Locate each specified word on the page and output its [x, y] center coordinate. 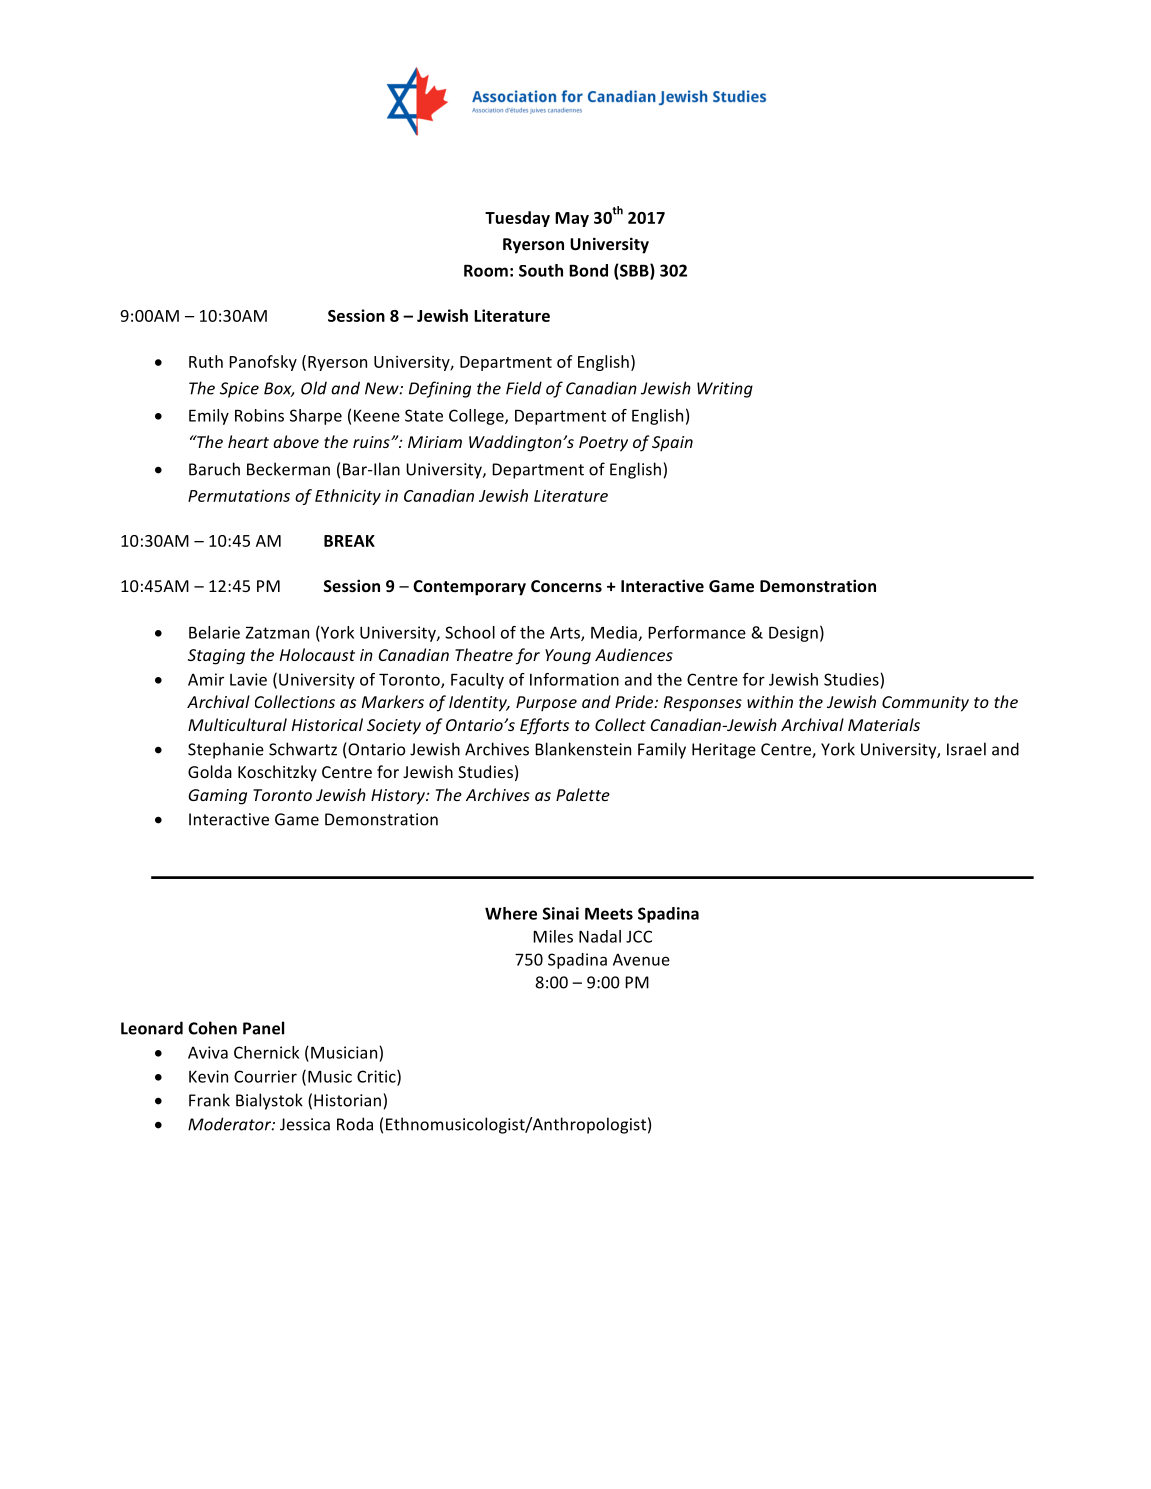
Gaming [217, 797]
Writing [725, 390]
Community [925, 704]
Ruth [206, 361]
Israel [966, 749]
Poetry [603, 444]
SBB [634, 271]
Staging [216, 657]
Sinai [561, 913]
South [541, 270]
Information [574, 679]
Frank [209, 1100]
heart [248, 441]
